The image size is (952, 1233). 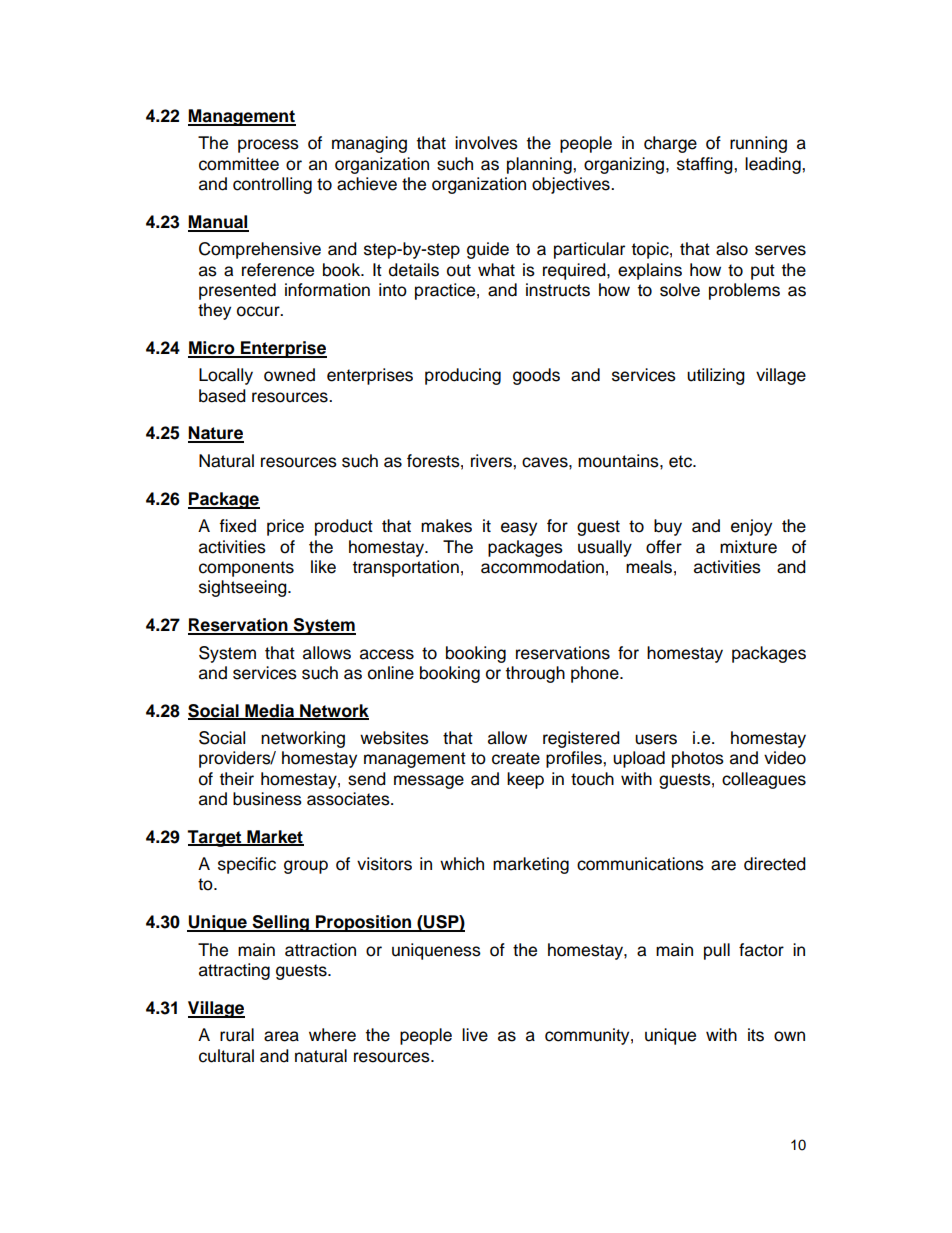 What do you see at coordinates (748, 547) in the page?
I see `mixture` at bounding box center [748, 547].
